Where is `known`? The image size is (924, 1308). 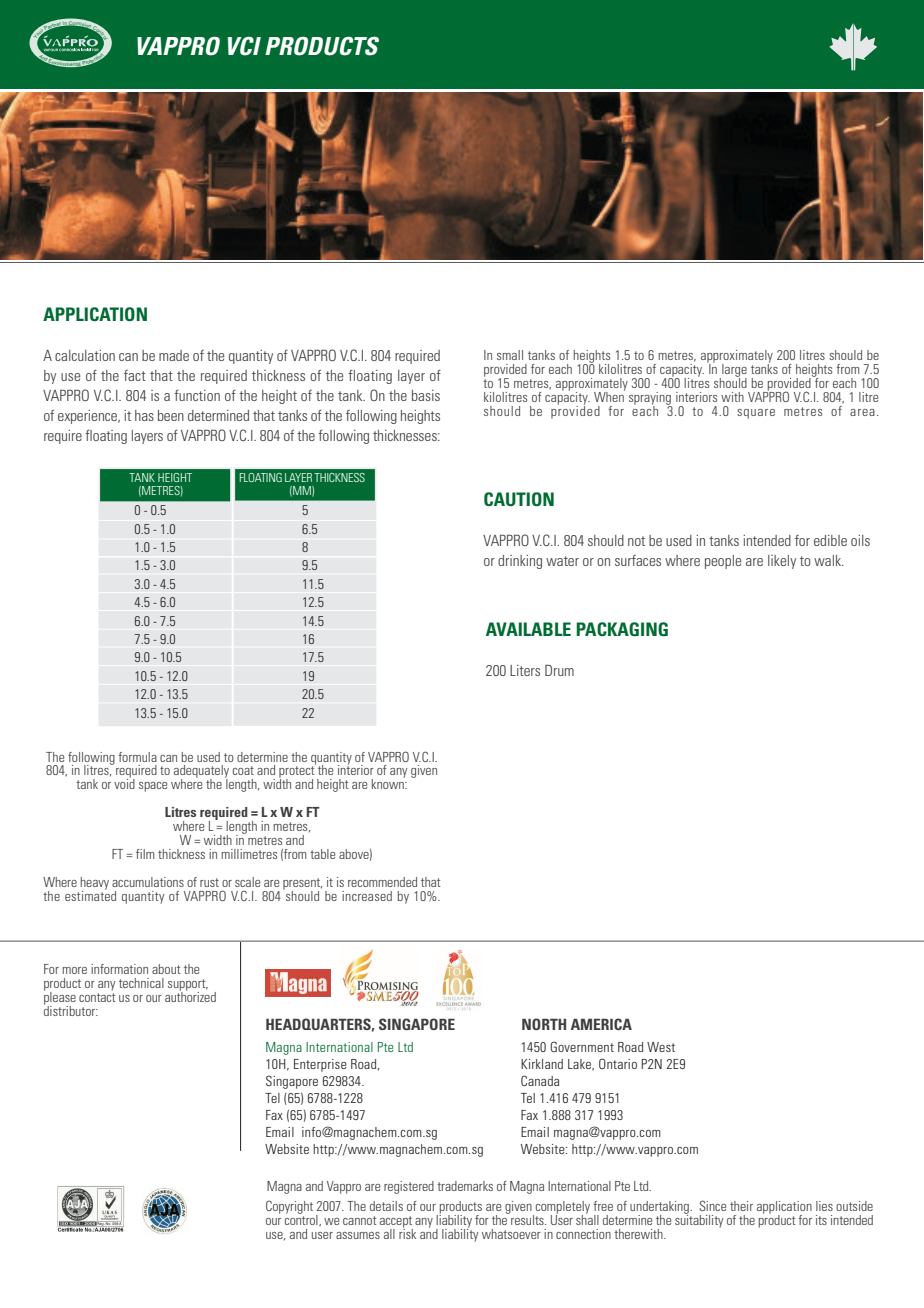
known is located at coordinates (389, 783).
